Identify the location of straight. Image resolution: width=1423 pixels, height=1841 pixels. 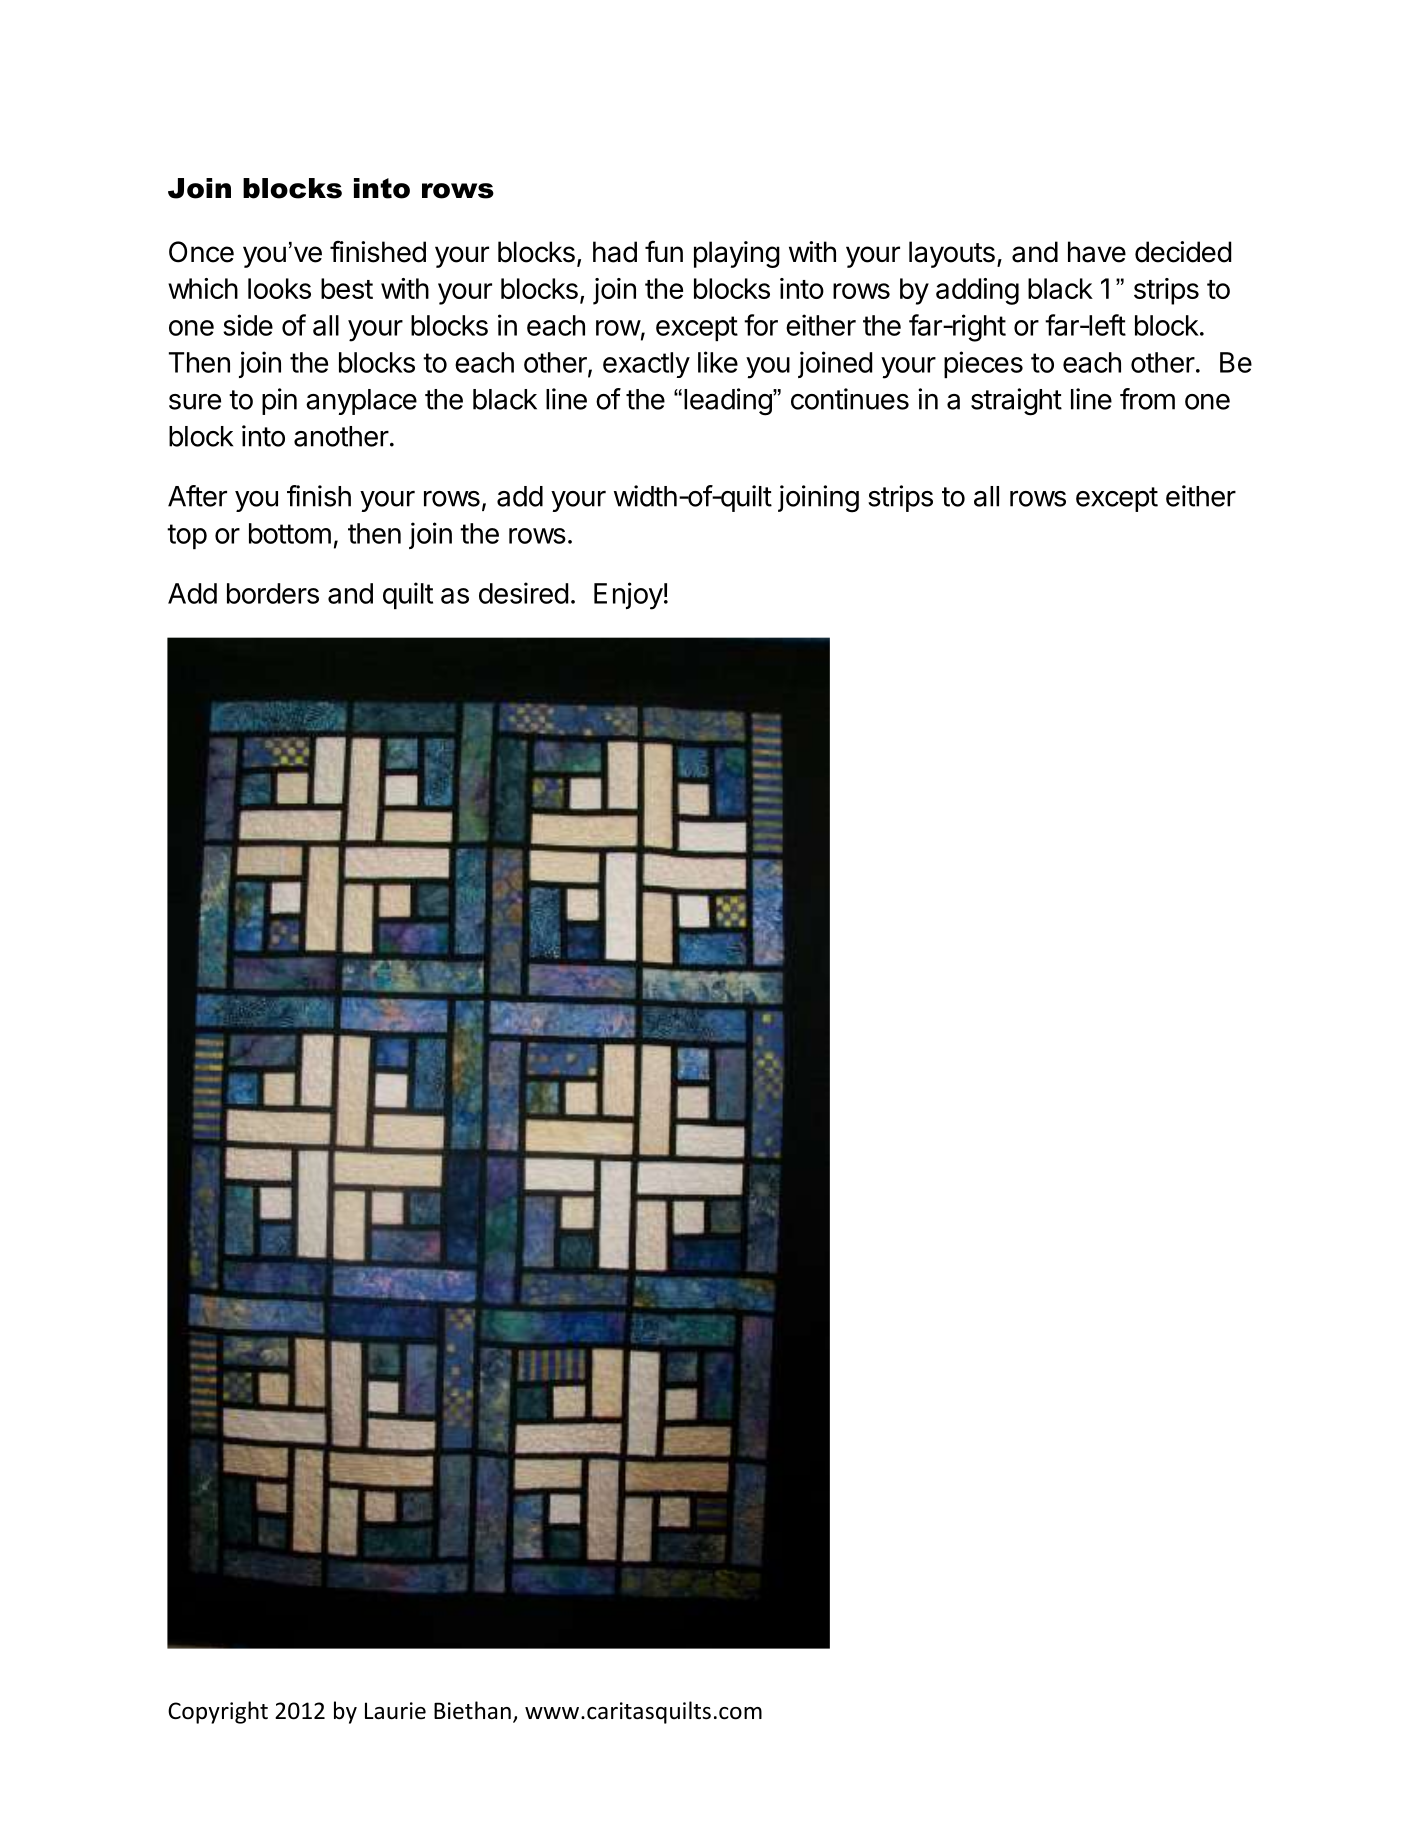
(1016, 402).
